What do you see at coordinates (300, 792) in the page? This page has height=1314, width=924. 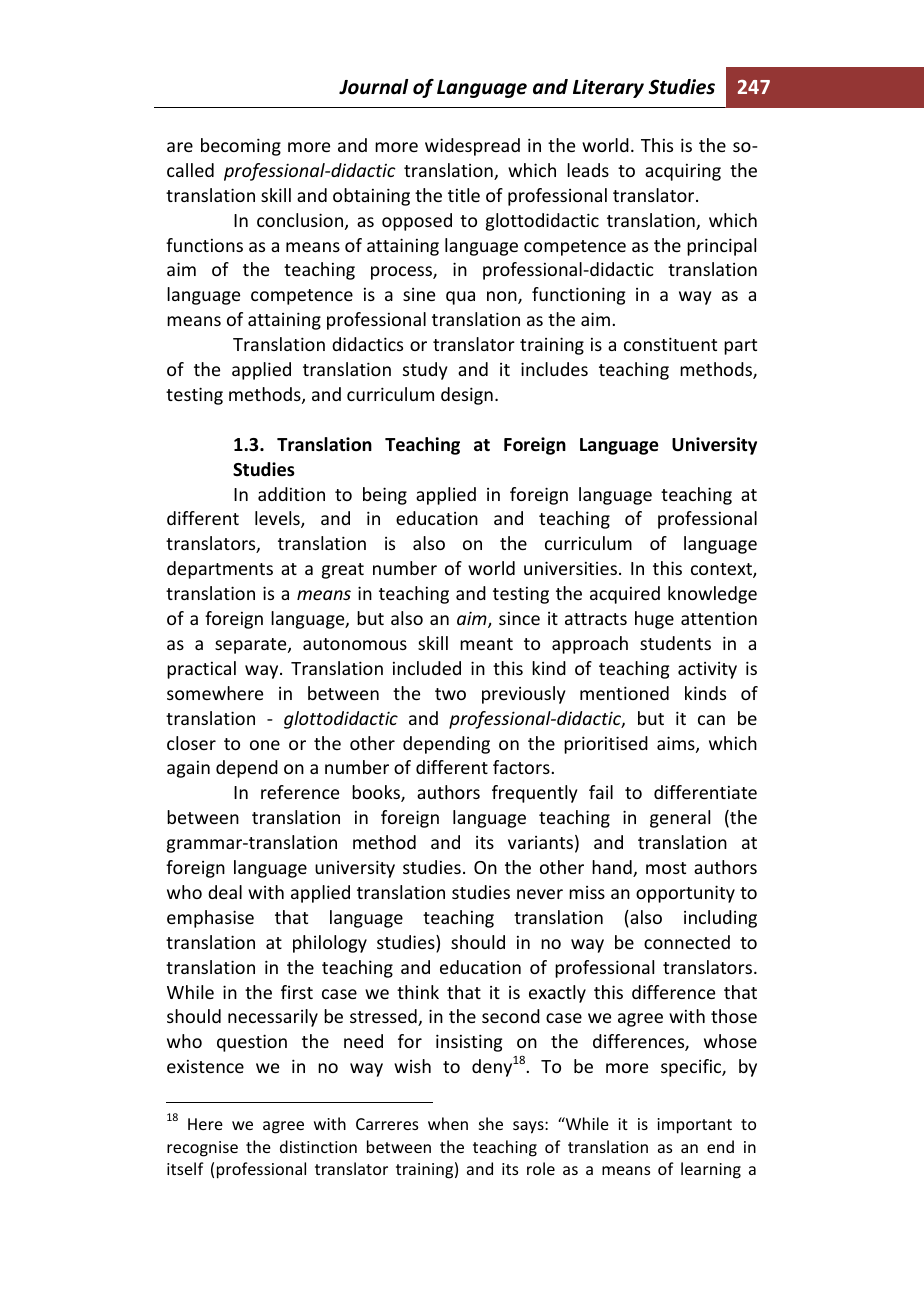 I see `reference` at bounding box center [300, 792].
